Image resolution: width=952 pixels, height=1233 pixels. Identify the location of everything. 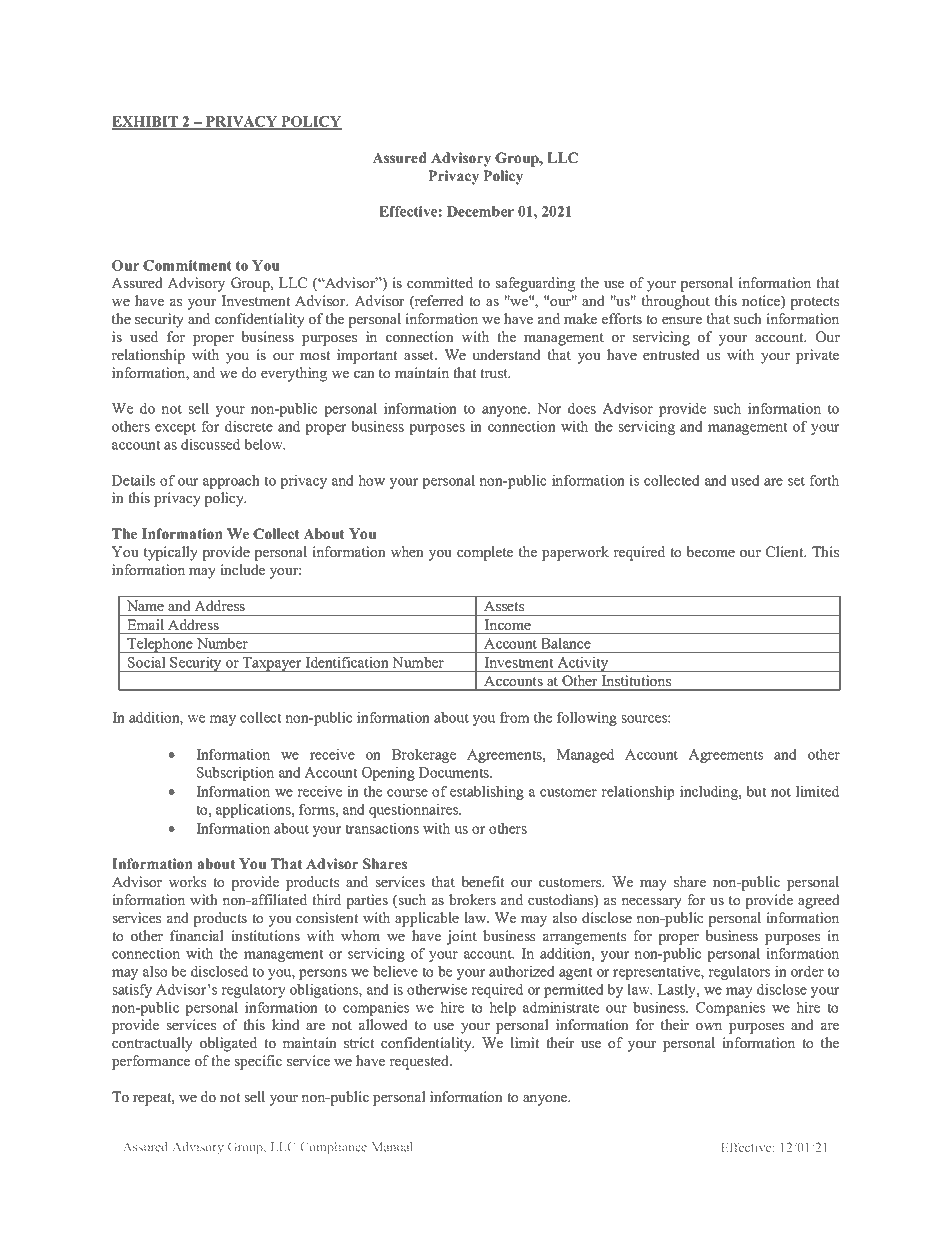
(294, 374).
